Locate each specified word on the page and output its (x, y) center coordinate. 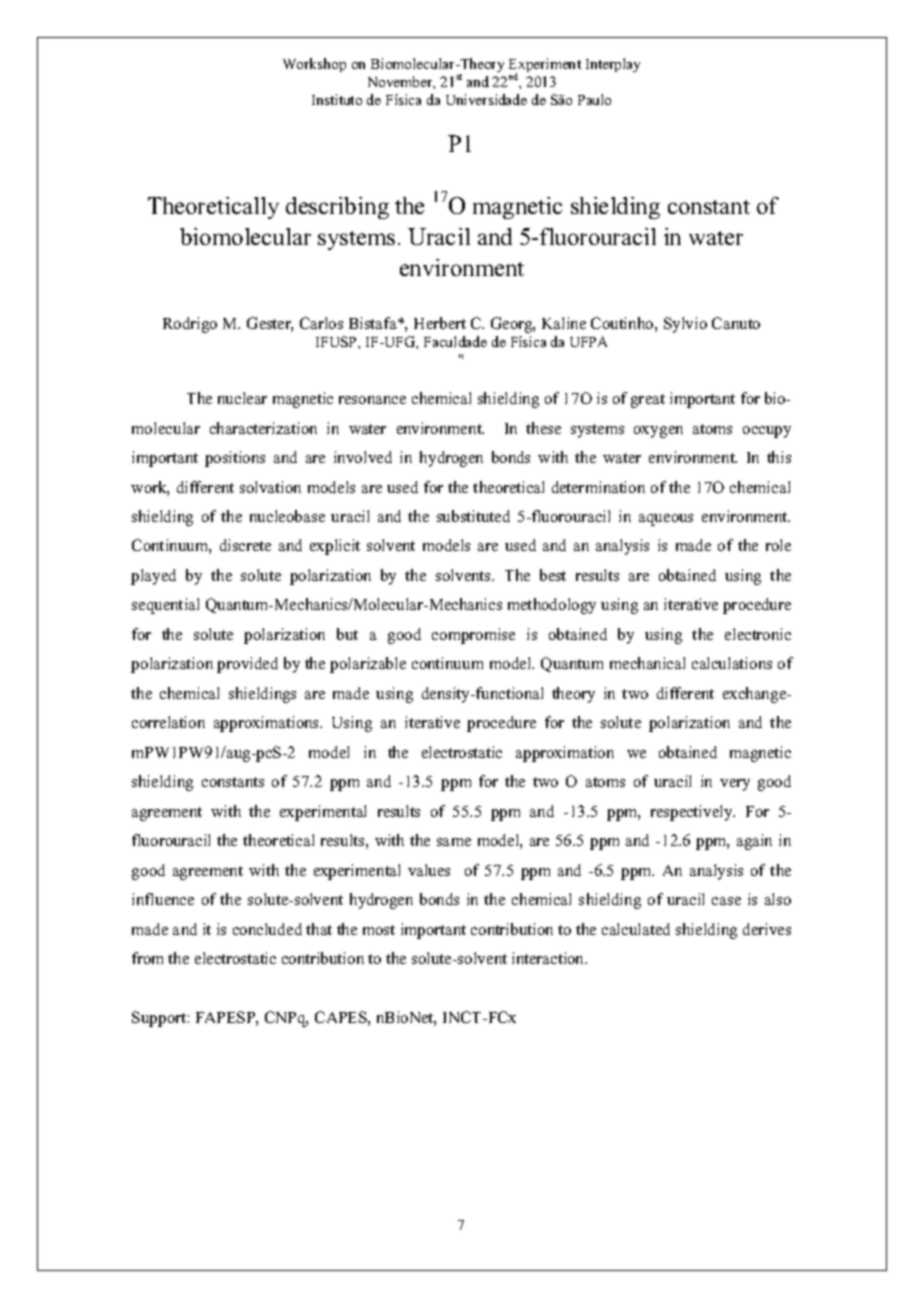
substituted (473, 516)
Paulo (594, 99)
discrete (245, 545)
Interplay (613, 65)
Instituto (337, 99)
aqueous (666, 520)
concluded (267, 929)
